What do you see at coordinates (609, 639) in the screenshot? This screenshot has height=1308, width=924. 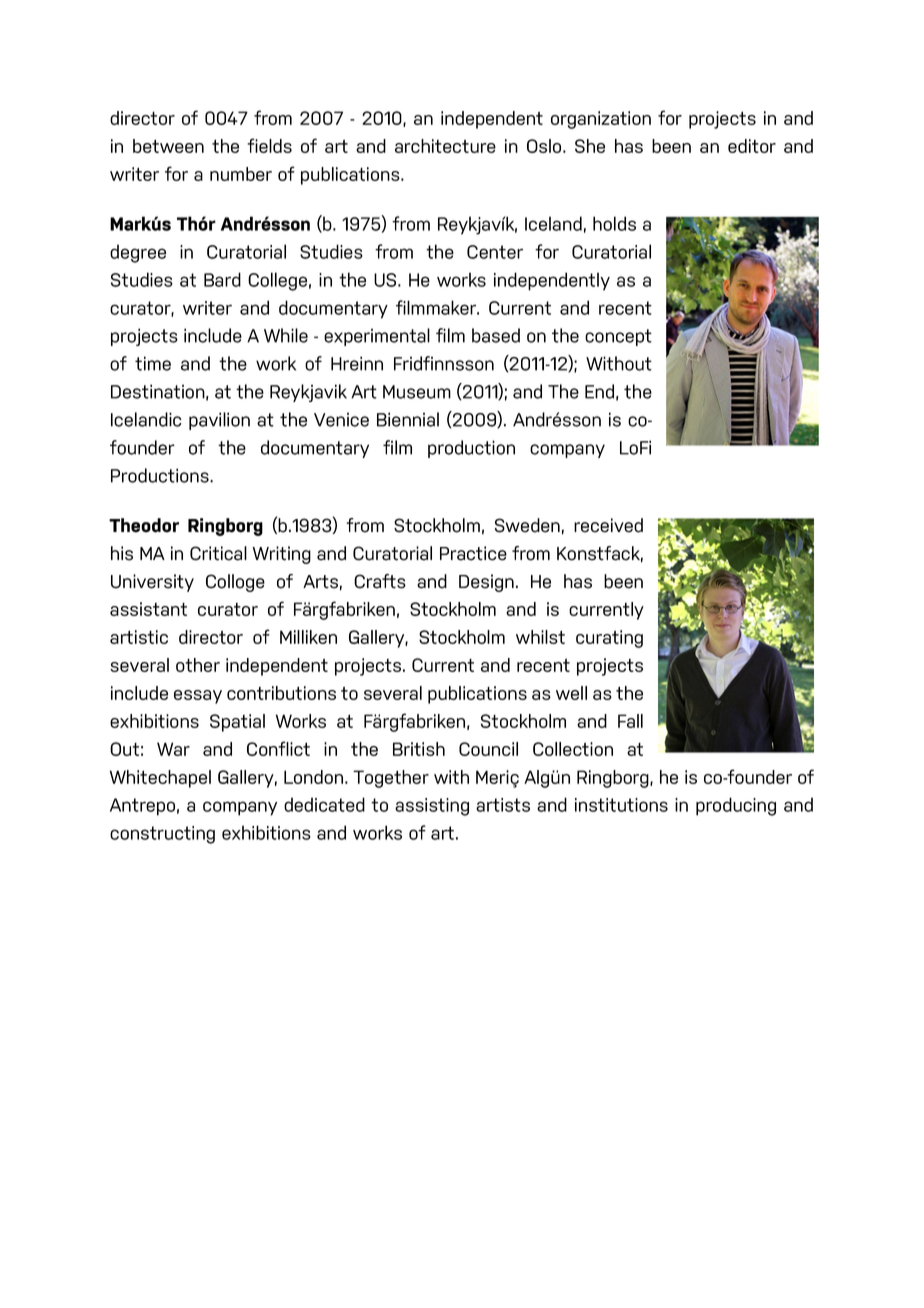 I see `curating` at bounding box center [609, 639].
